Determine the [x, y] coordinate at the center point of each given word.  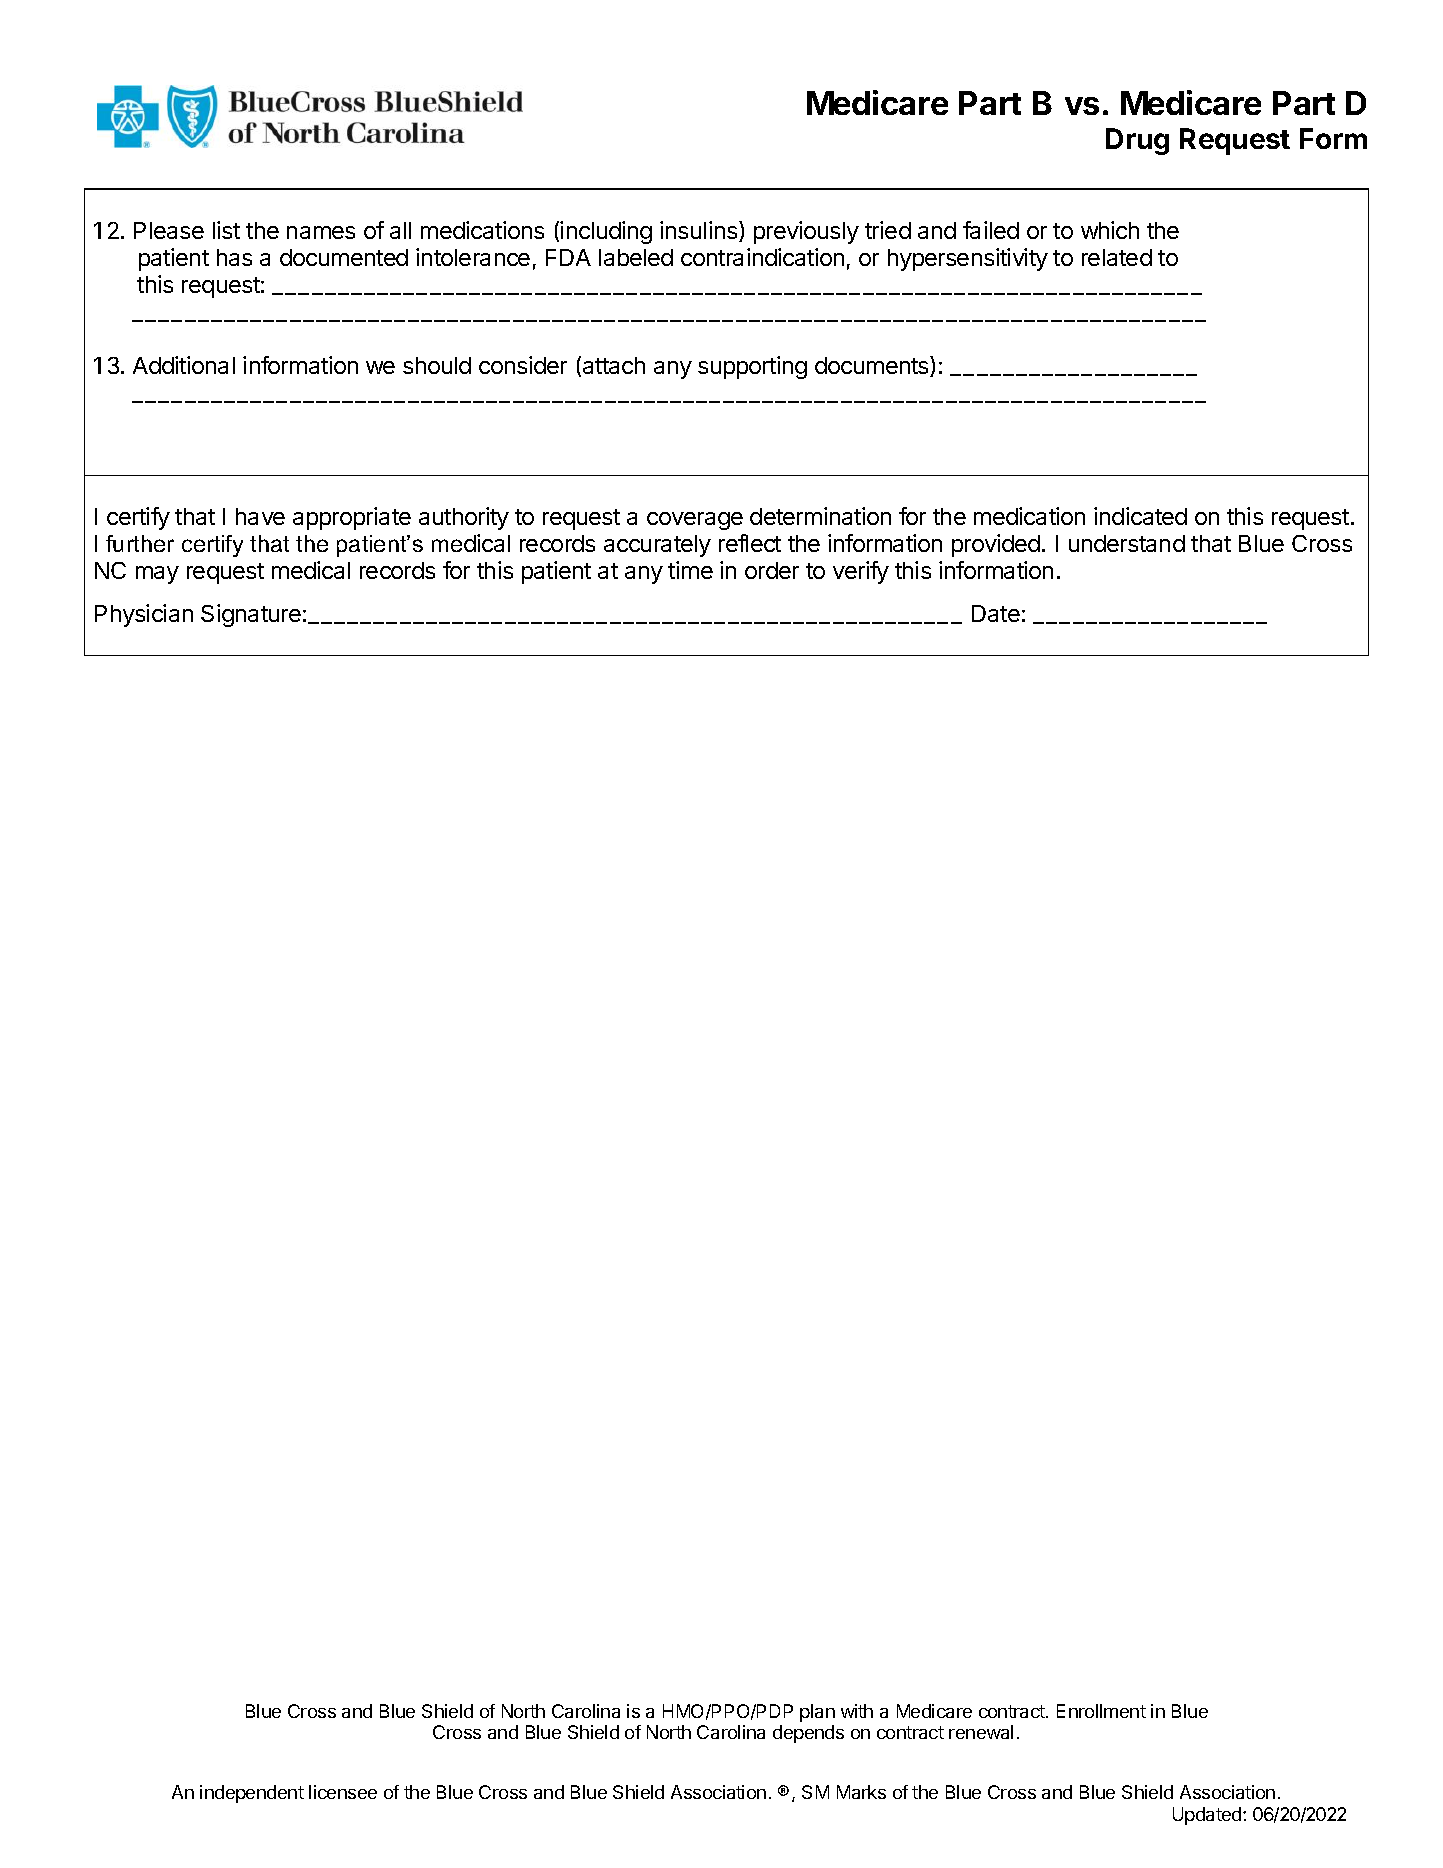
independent [252, 1794]
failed [991, 230]
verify [861, 572]
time [690, 570]
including [606, 232]
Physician [144, 615]
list [226, 230]
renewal [981, 1732]
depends [808, 1734]
